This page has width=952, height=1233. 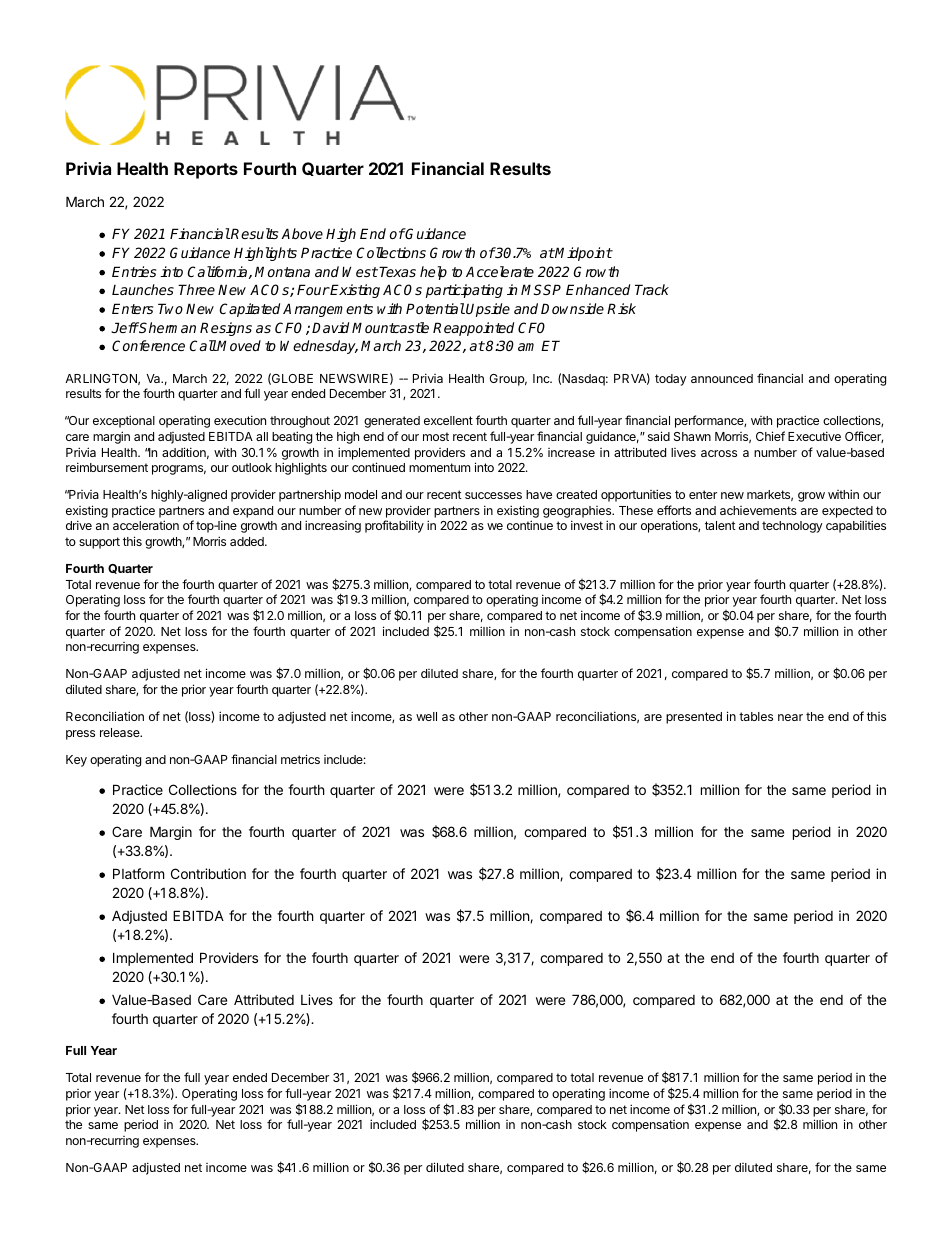 What do you see at coordinates (148, 345) in the page?
I see `Conference` at bounding box center [148, 345].
